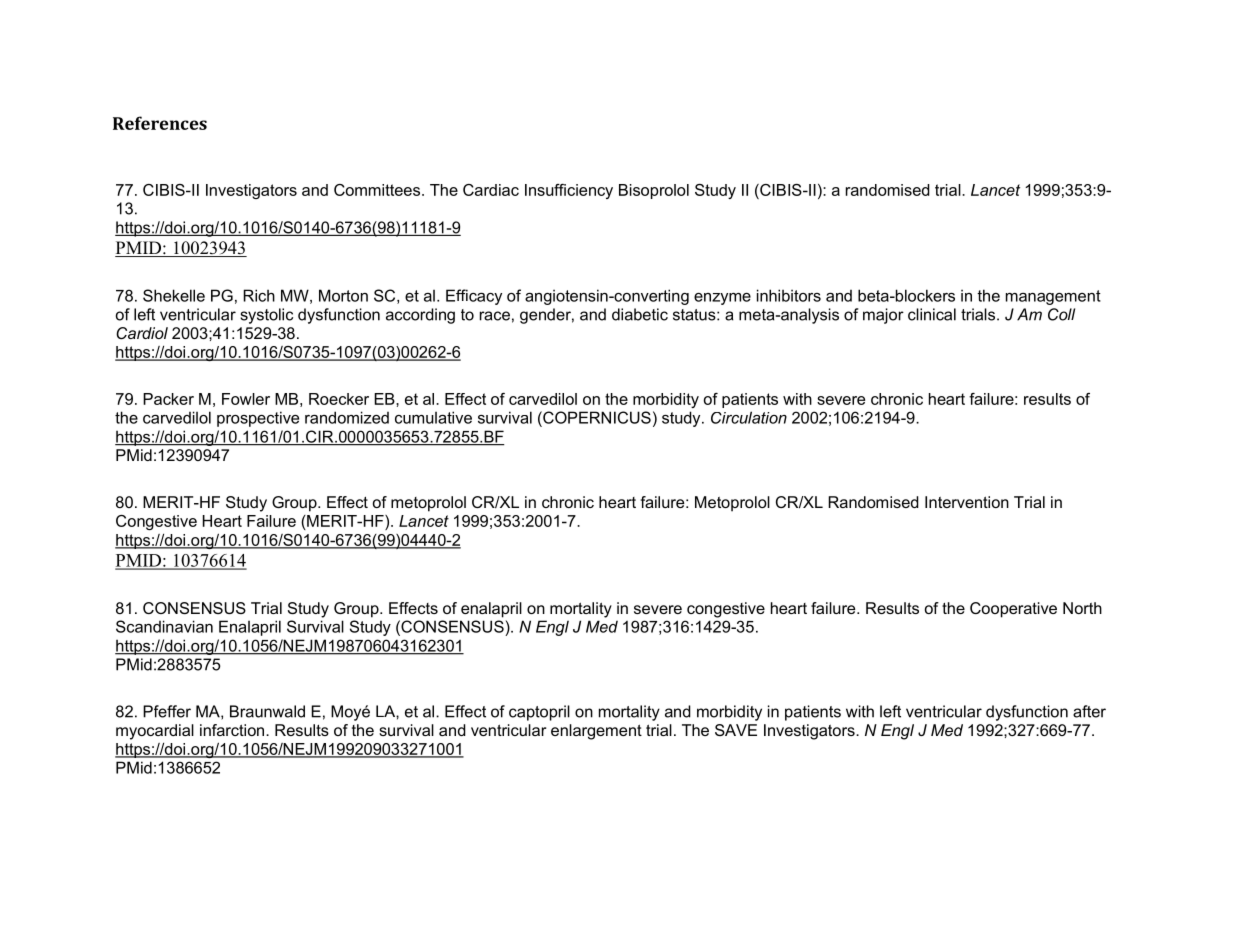  Describe the element at coordinates (596, 417) in the screenshot. I see `COPERNICUS` at that location.
